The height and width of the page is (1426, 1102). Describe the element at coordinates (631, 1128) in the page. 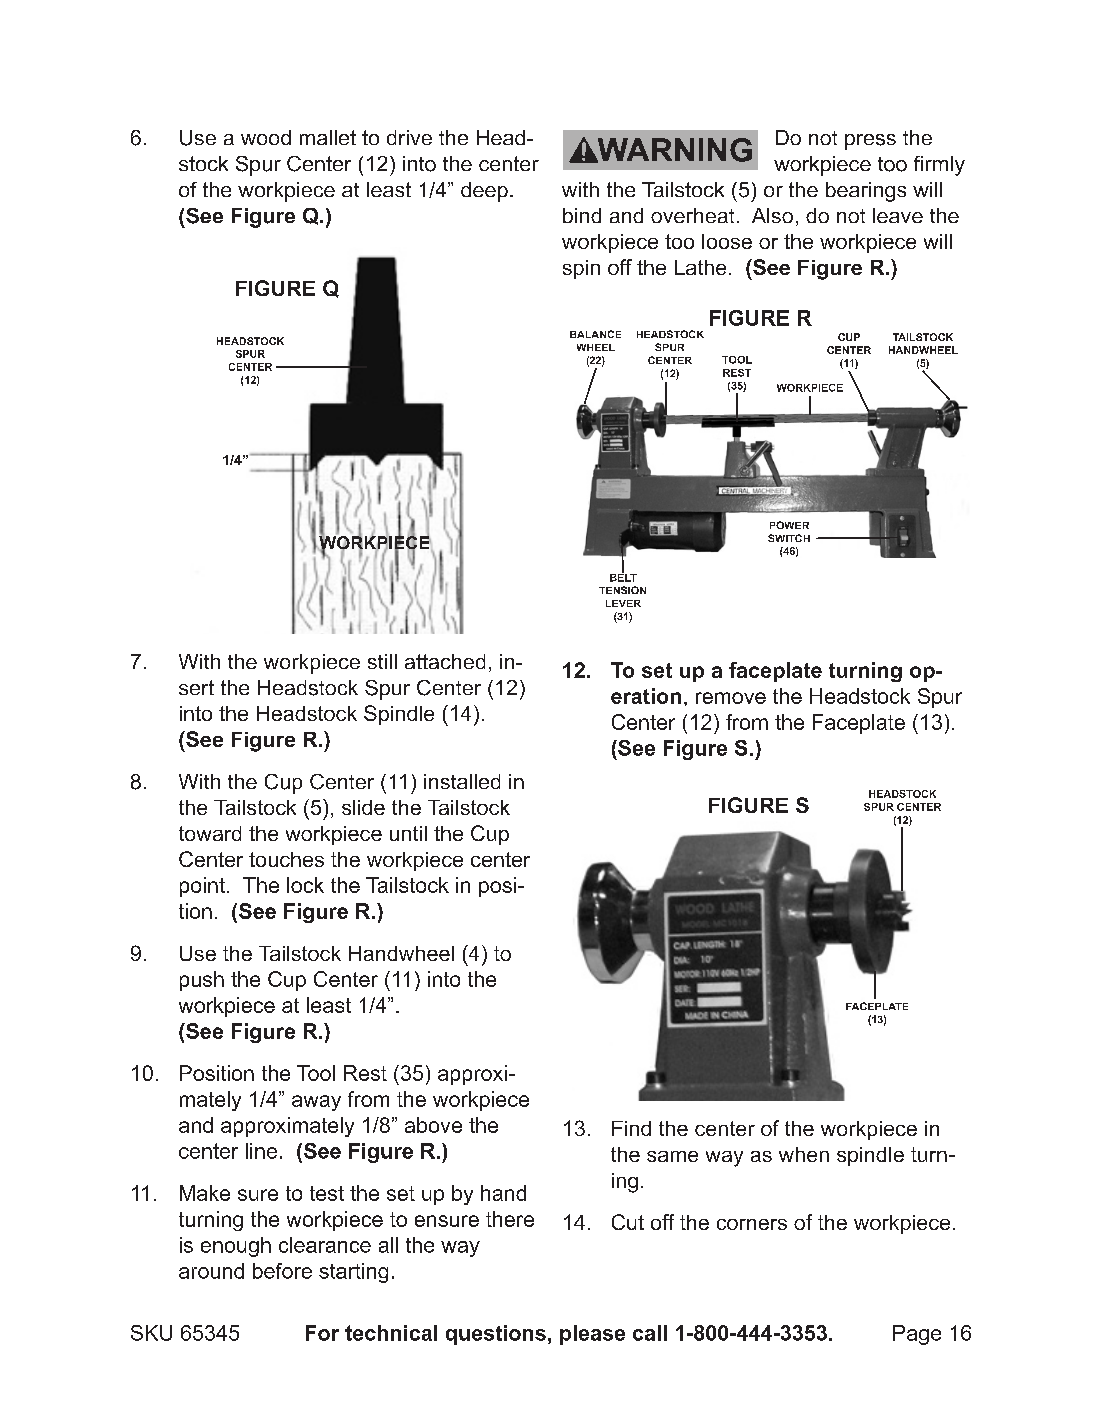

I see `Find` at that location.
